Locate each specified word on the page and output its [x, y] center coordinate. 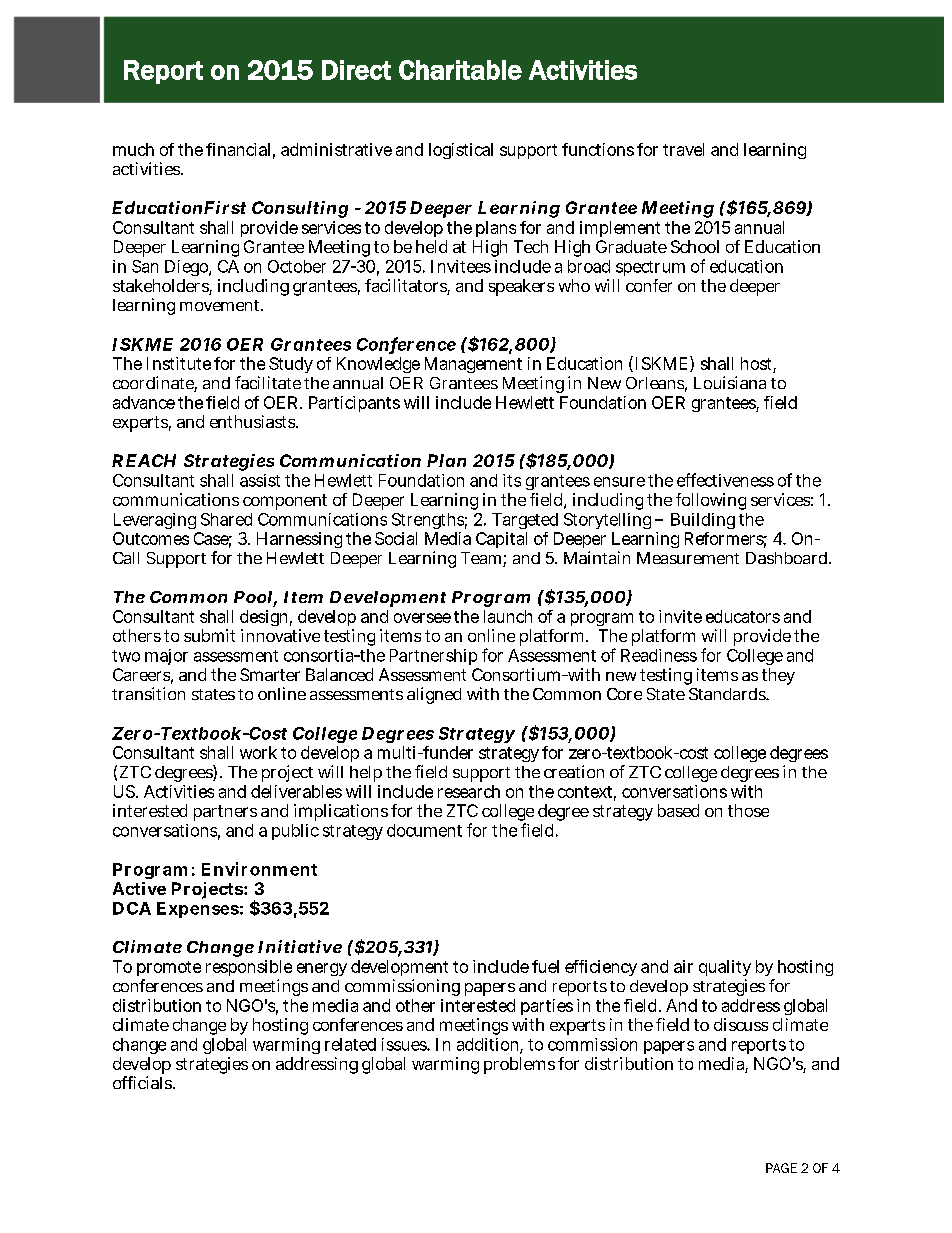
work [258, 752]
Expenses [198, 910]
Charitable [460, 70]
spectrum [650, 268]
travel [683, 149]
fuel [545, 966]
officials [143, 1082]
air [683, 966]
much [133, 149]
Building [703, 521]
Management [473, 365]
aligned [434, 695]
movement [221, 305]
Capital [501, 540]
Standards [728, 694]
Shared [226, 519]
